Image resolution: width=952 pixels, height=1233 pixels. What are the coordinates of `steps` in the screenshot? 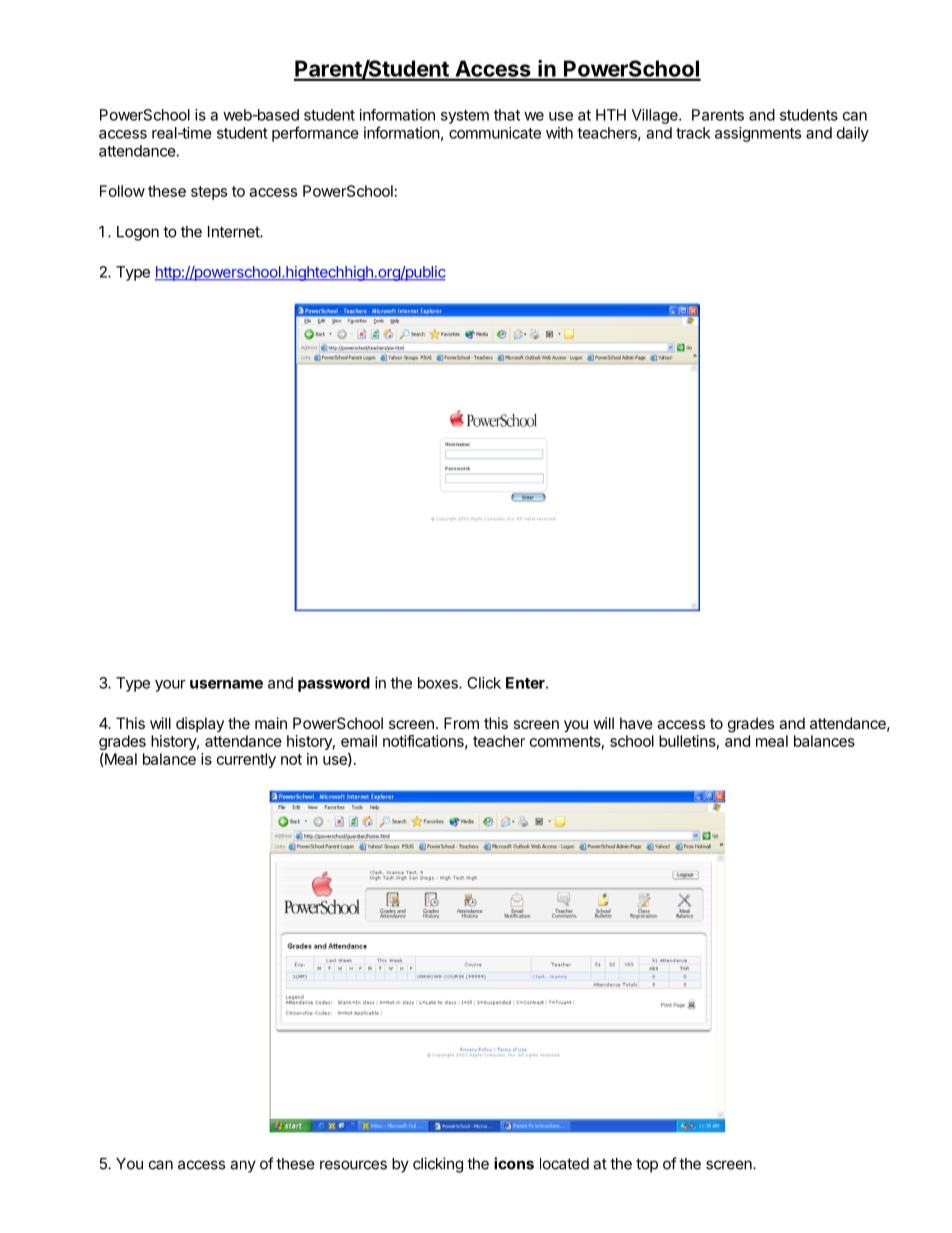 It's located at (209, 193).
